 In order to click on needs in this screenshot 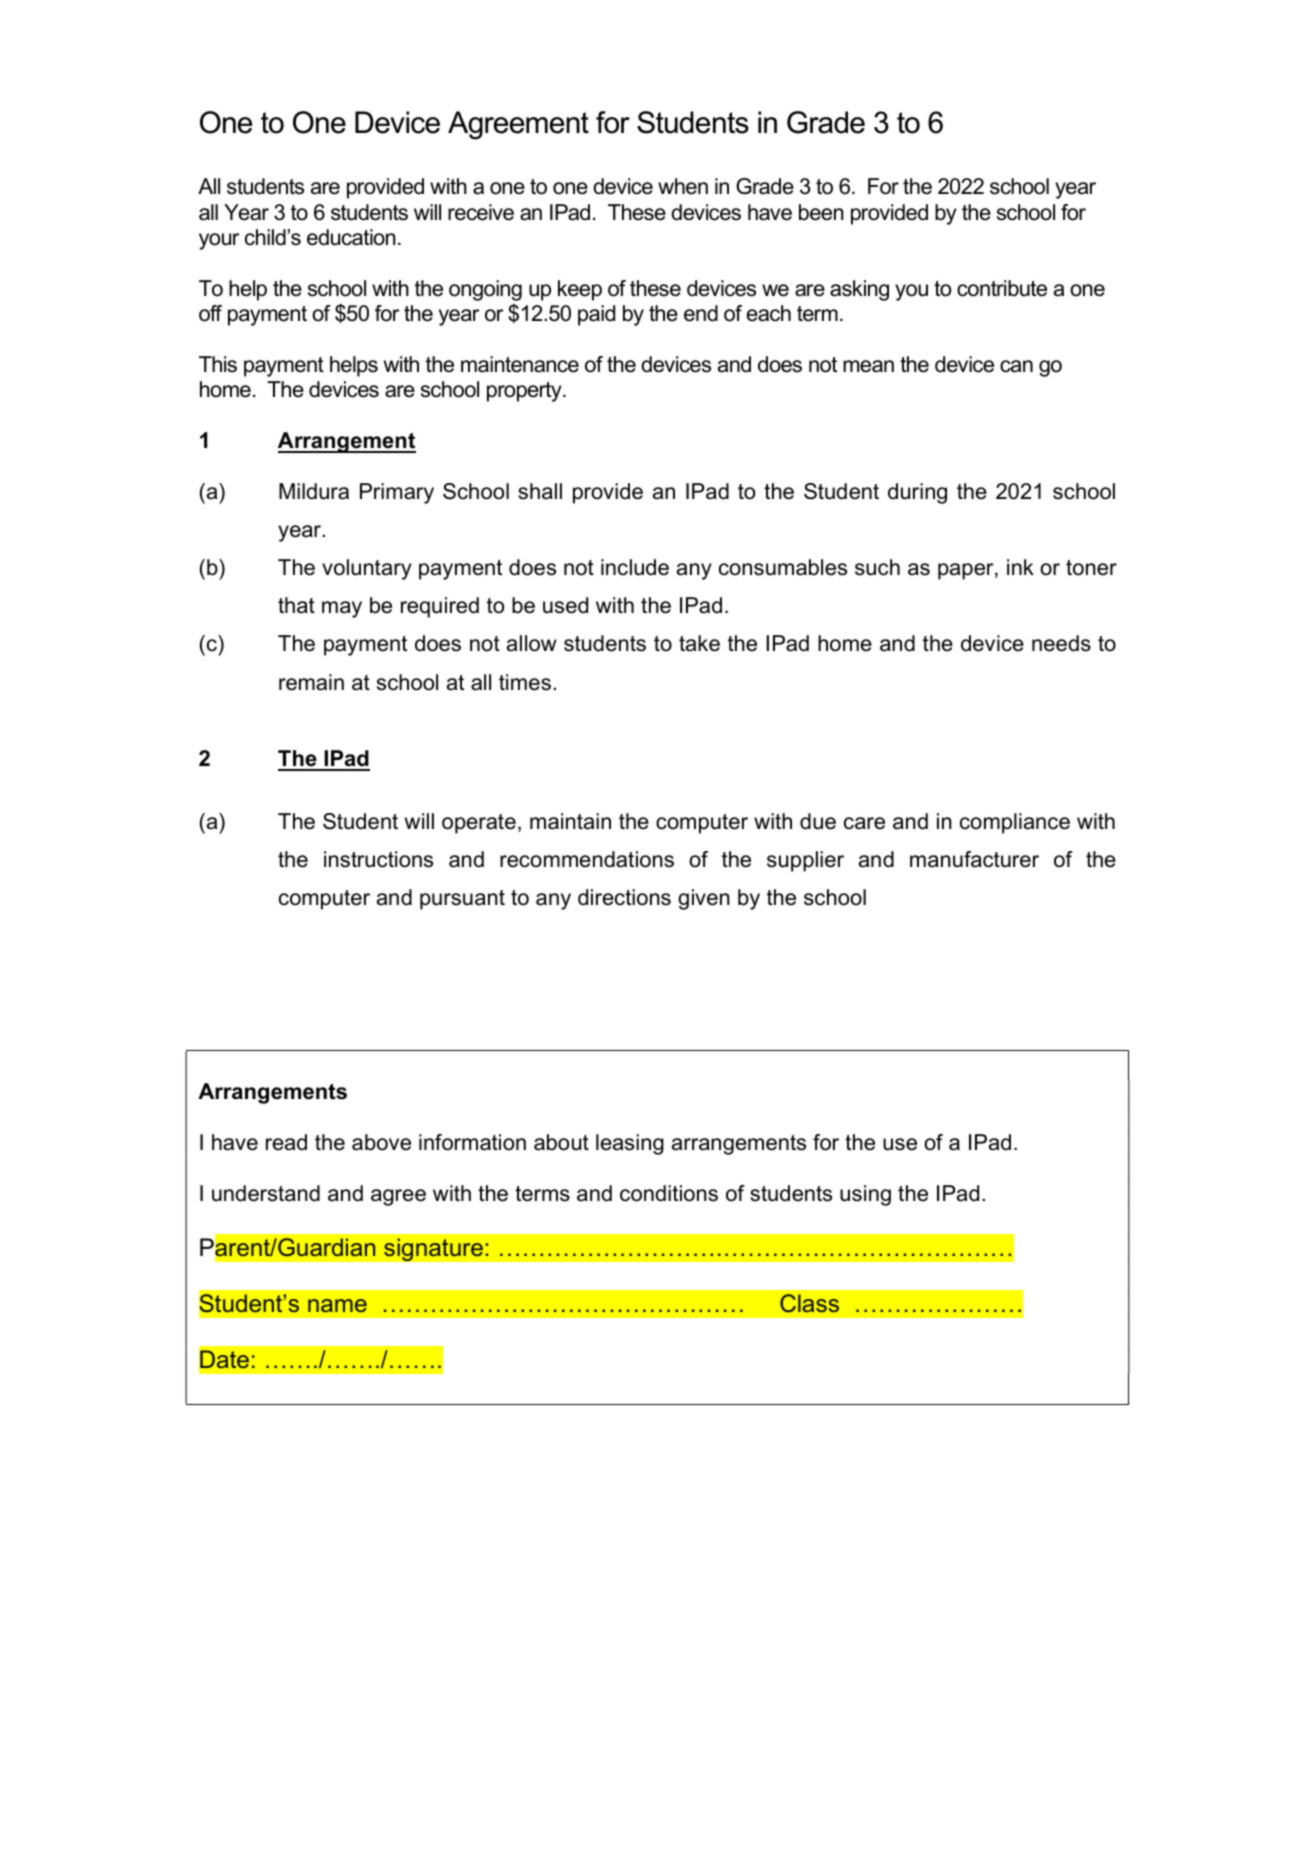, I will do `click(1061, 643)`.
